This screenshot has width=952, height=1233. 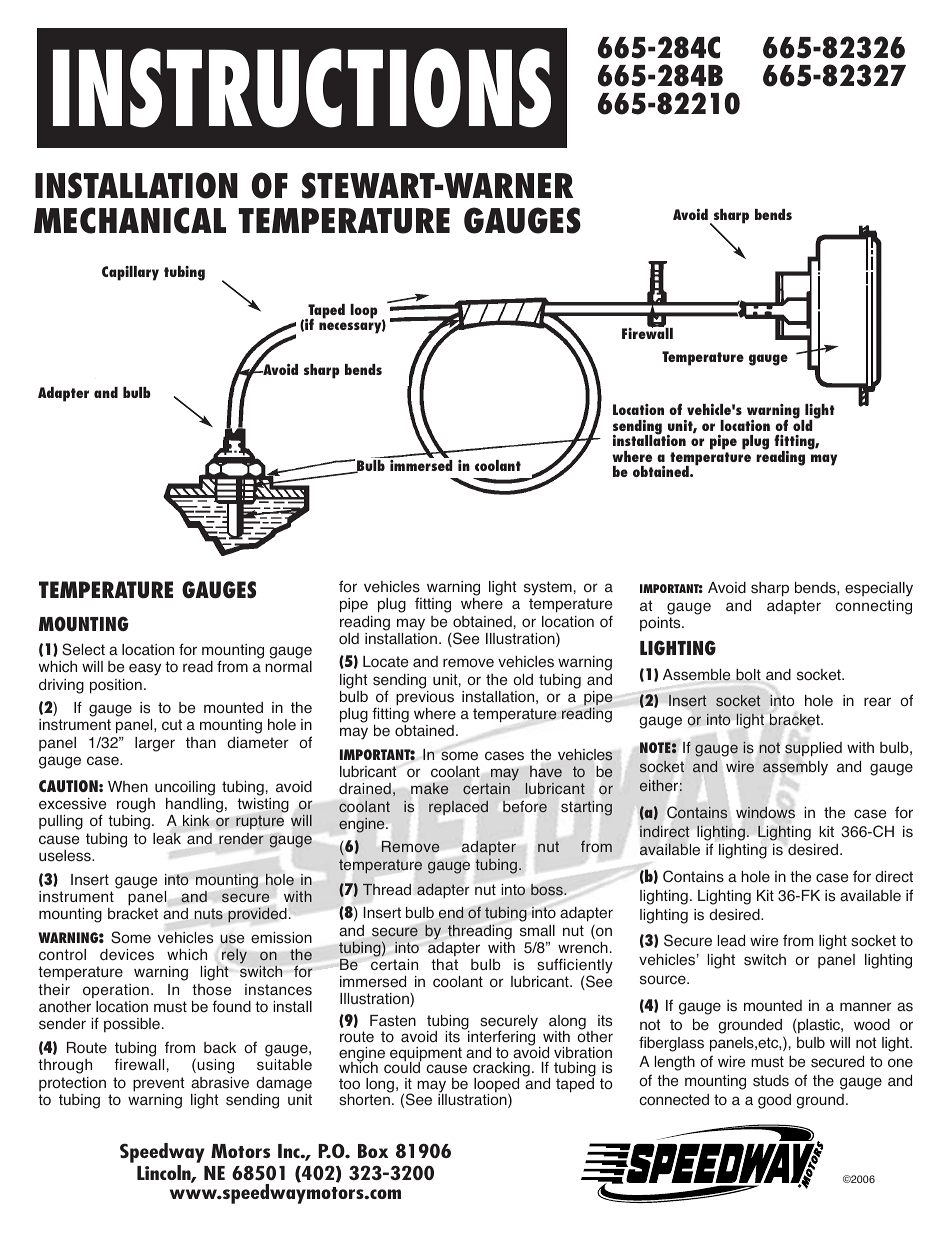 What do you see at coordinates (302, 88) in the screenshot?
I see `INSTRUCTIONS` at bounding box center [302, 88].
